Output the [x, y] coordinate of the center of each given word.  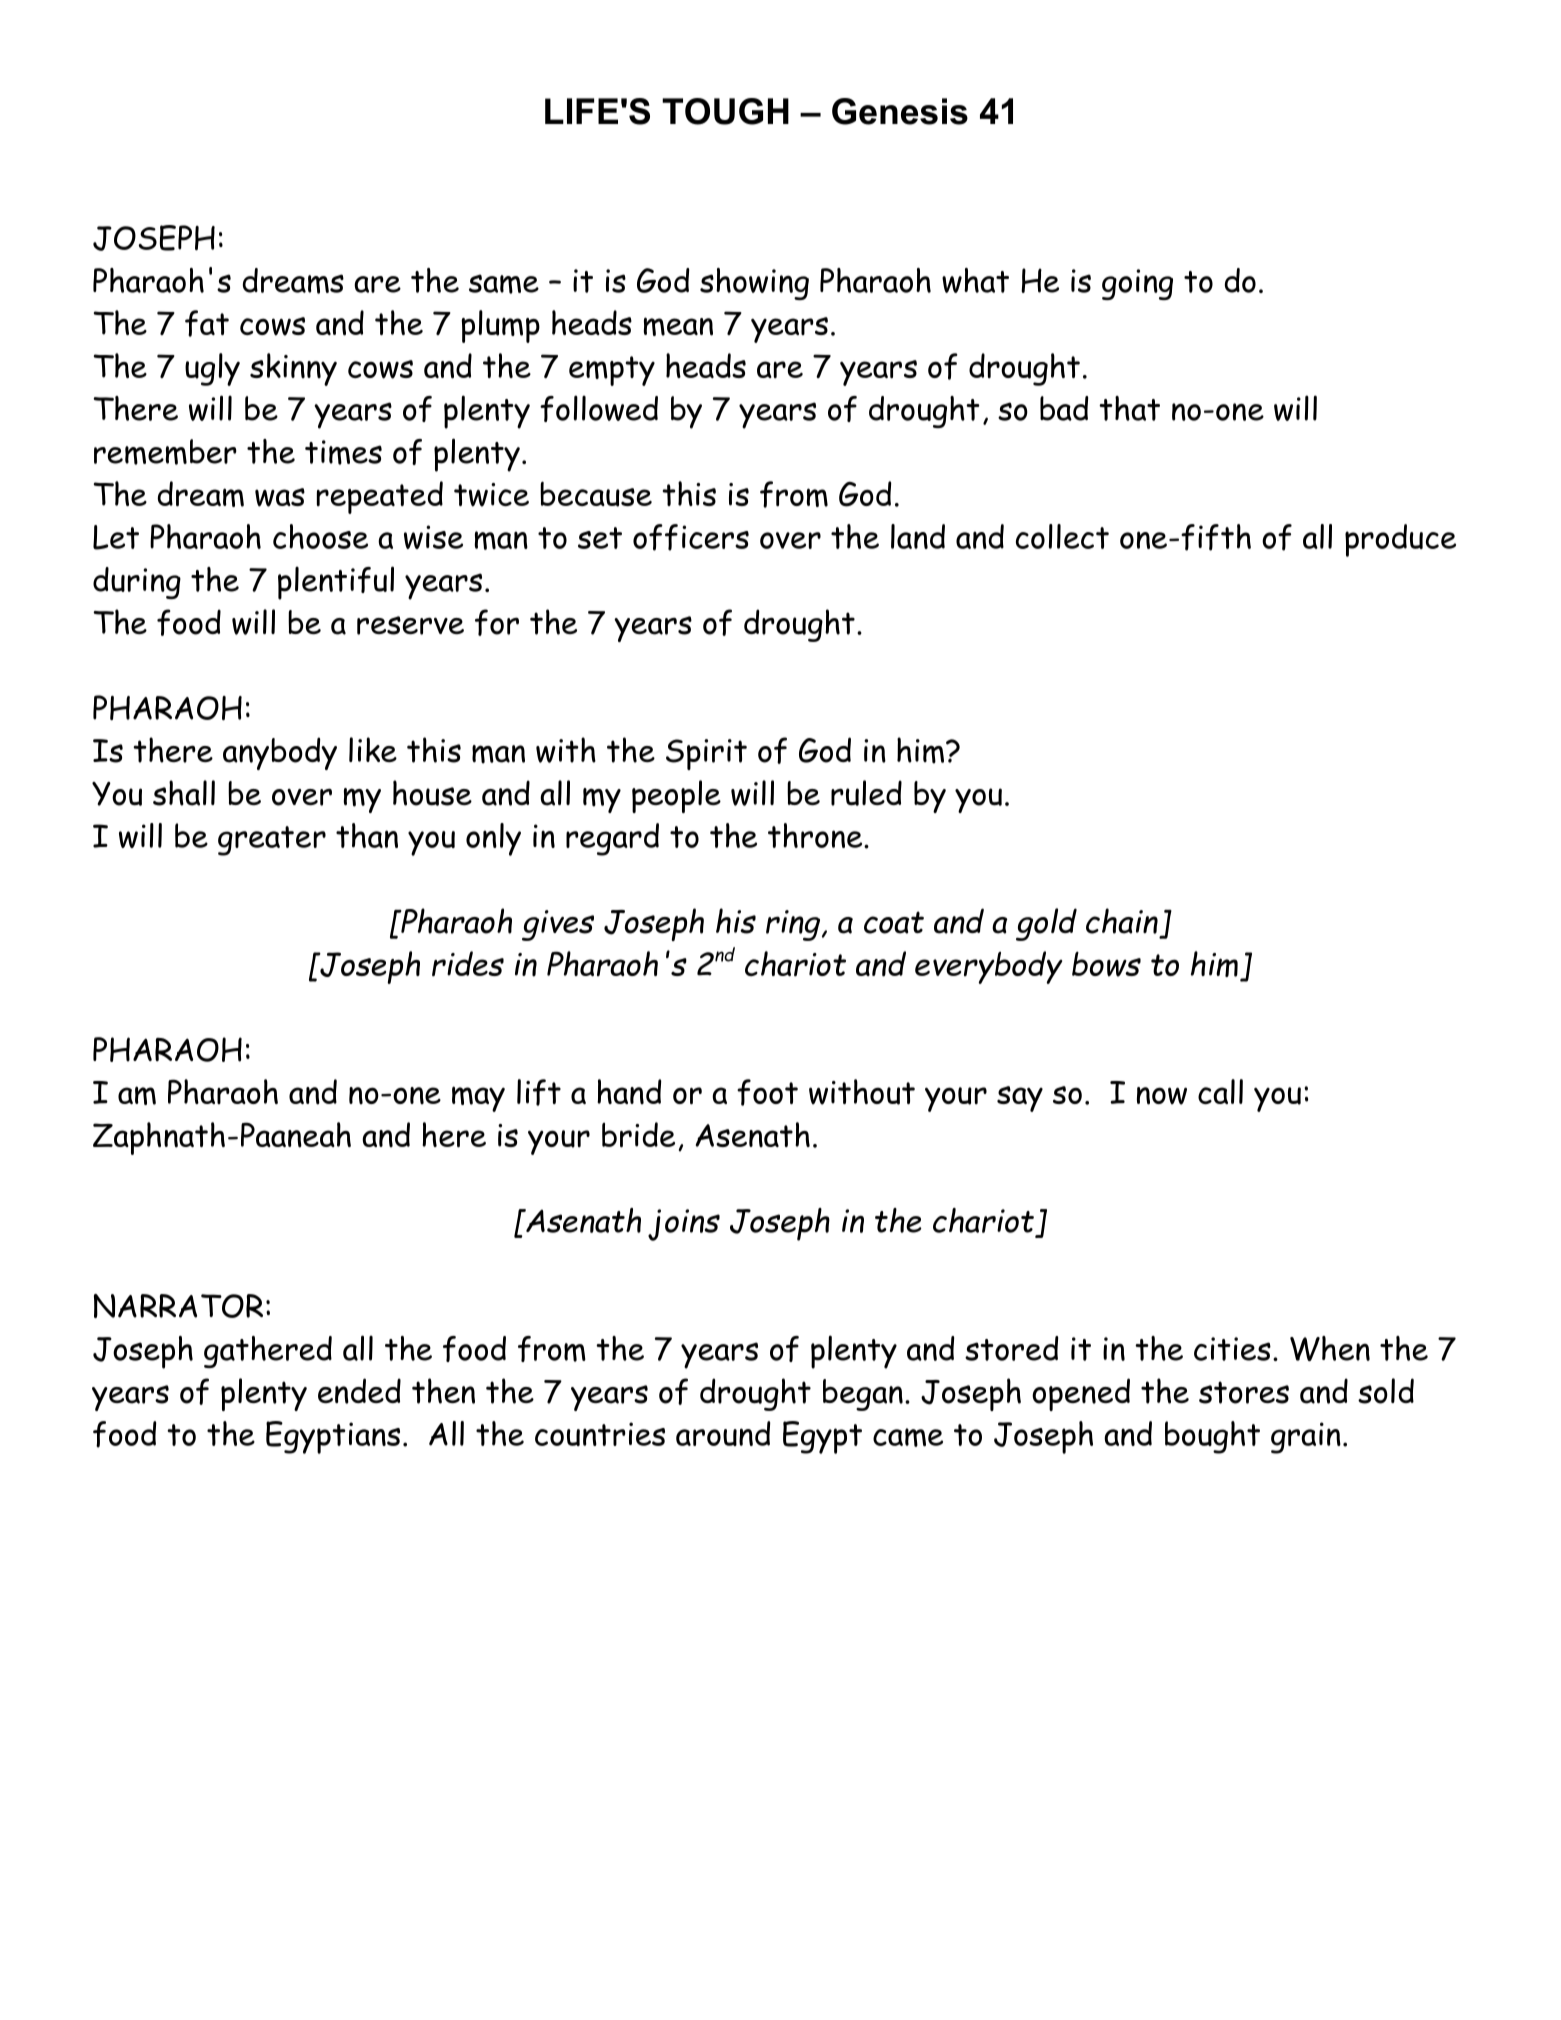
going [1137, 284]
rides [468, 964]
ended [359, 1391]
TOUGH [725, 111]
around [723, 1433]
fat [207, 323]
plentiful [336, 583]
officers [691, 537]
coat [894, 922]
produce [1400, 540]
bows [1106, 964]
